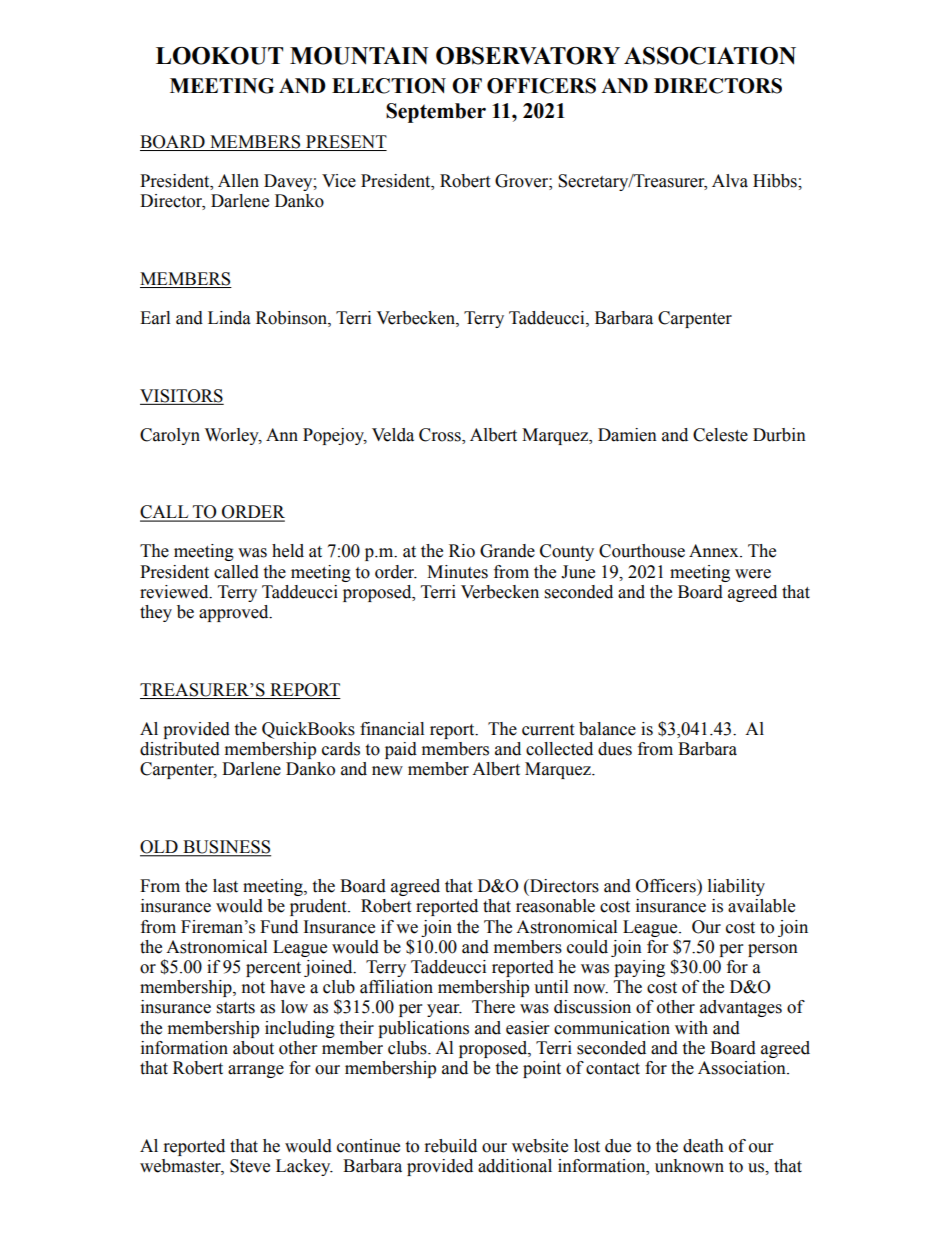  What do you see at coordinates (441, 435) in the document?
I see `Cross` at bounding box center [441, 435].
